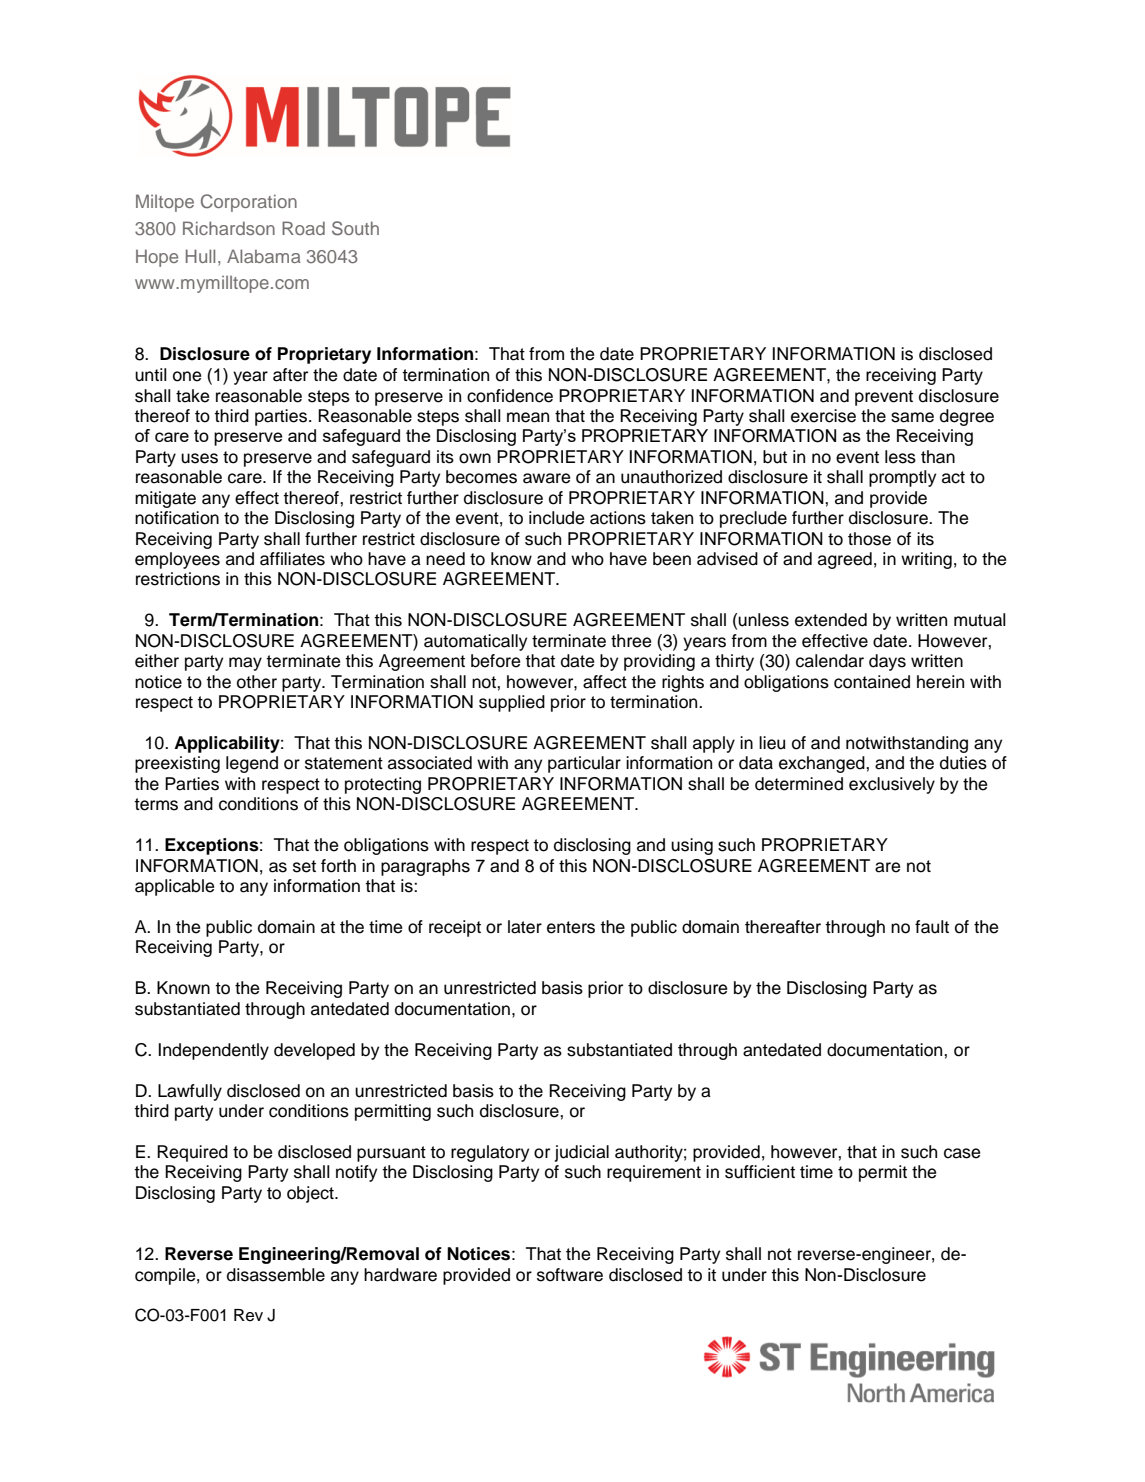 This screenshot has width=1145, height=1482. Describe the element at coordinates (355, 228) in the screenshot. I see `South` at that location.
